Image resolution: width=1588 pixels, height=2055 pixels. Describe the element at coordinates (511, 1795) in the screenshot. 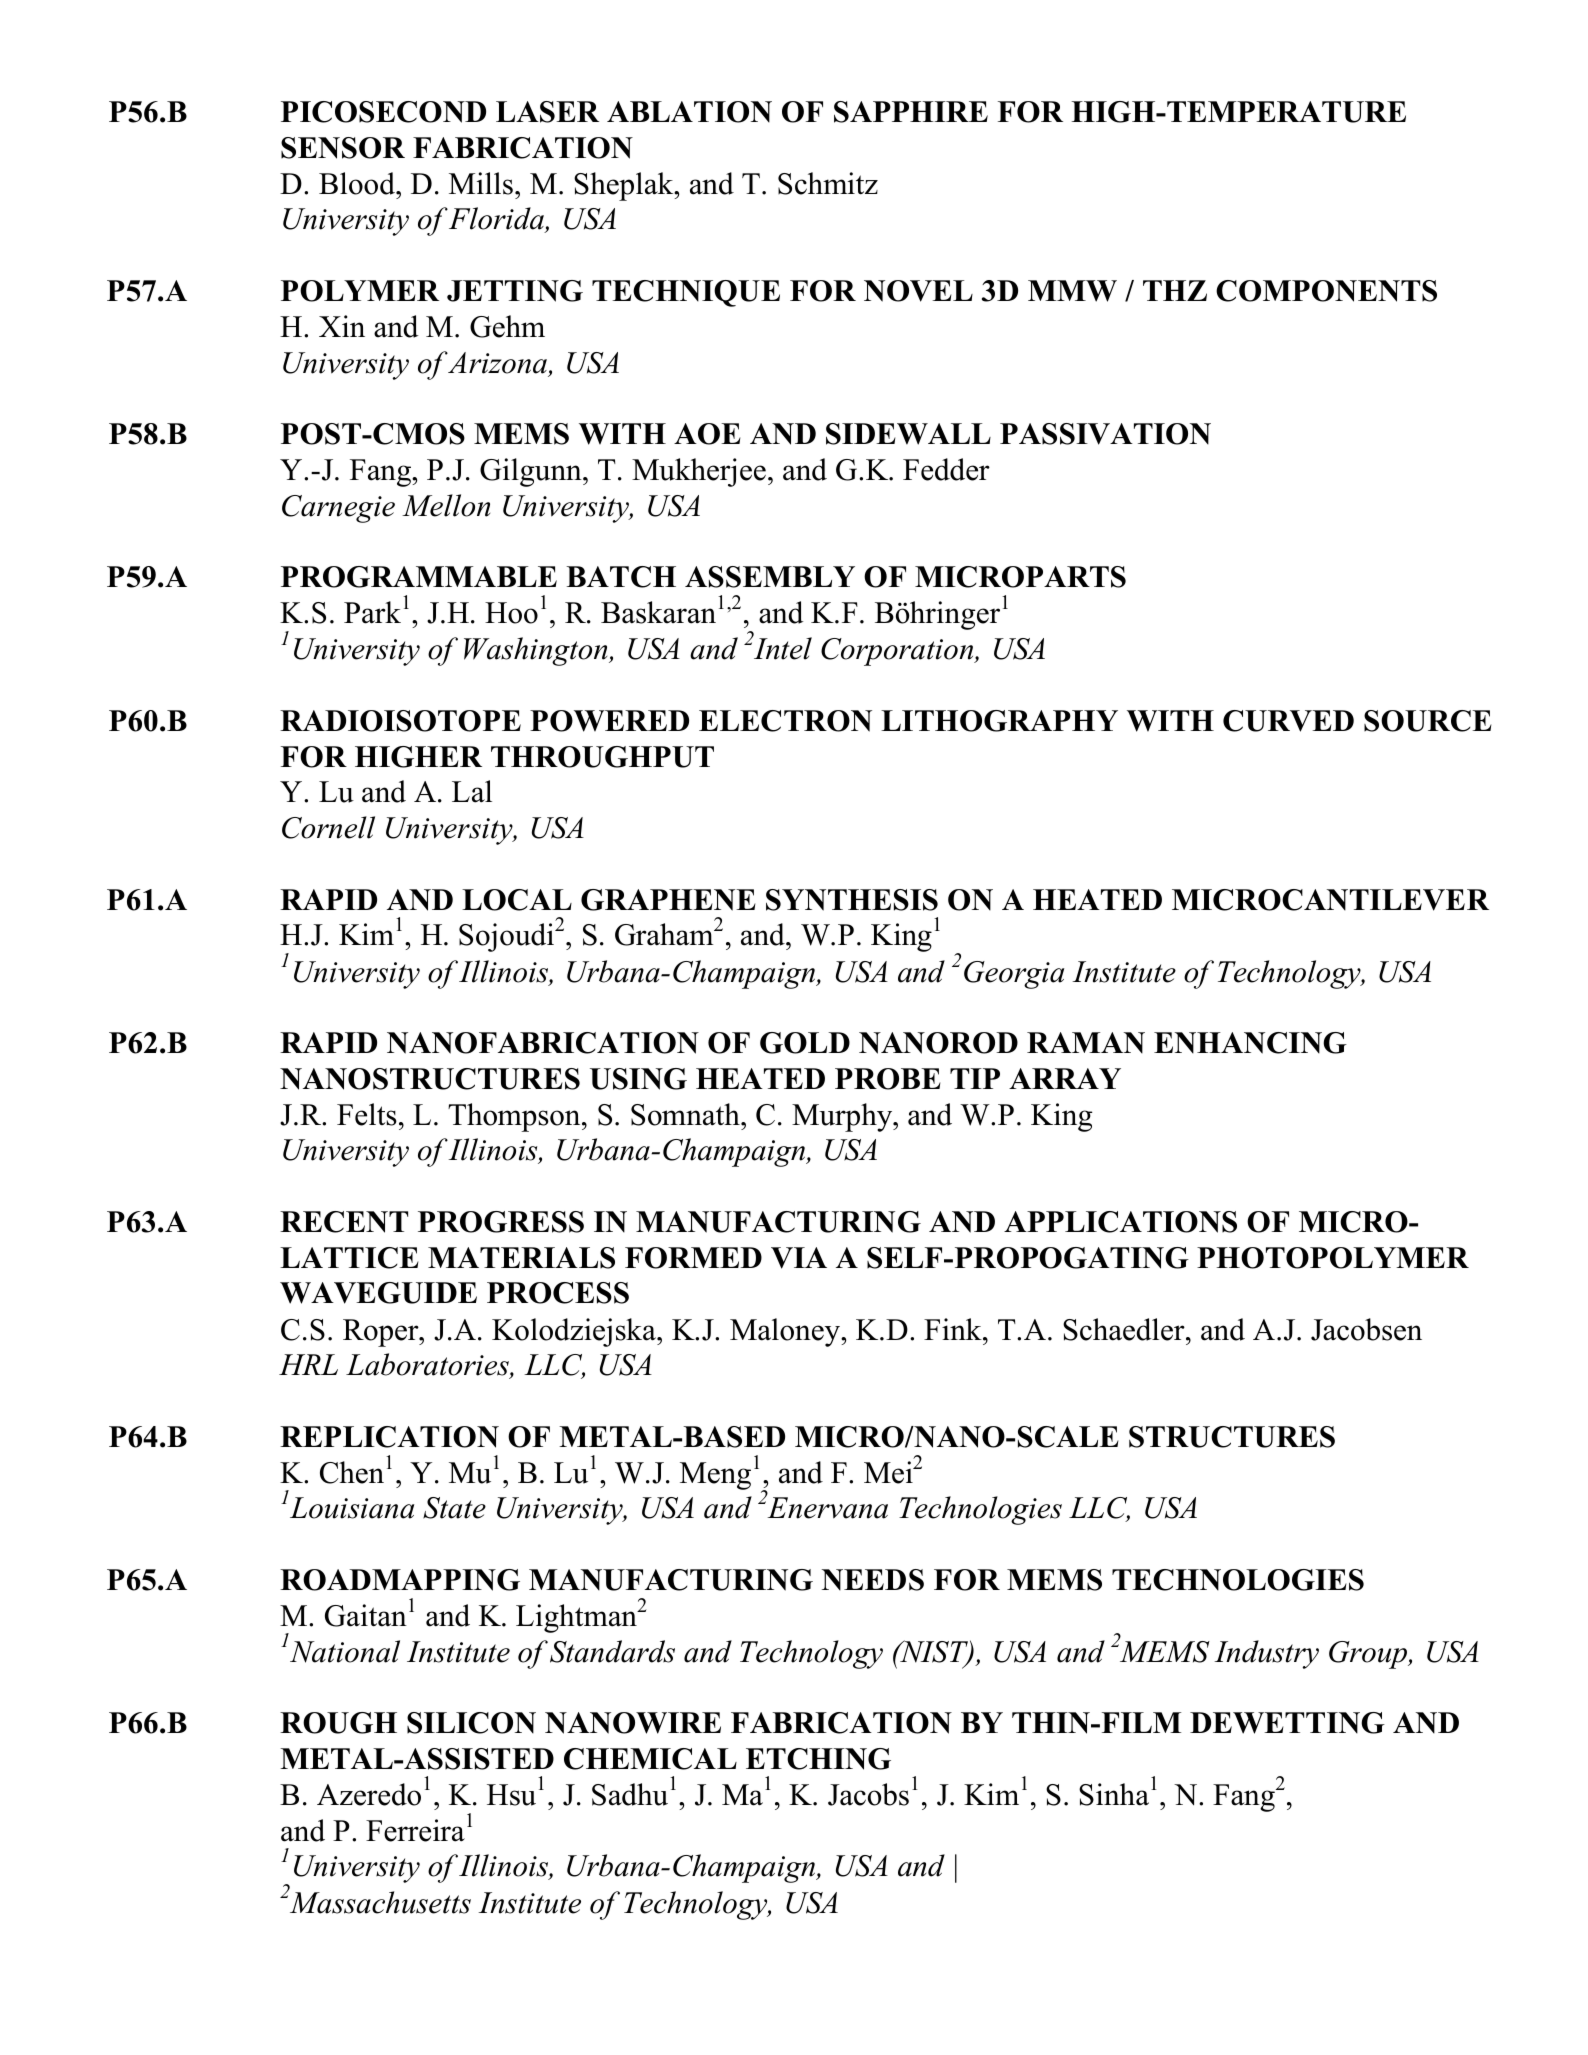

I see `Hsu` at that location.
